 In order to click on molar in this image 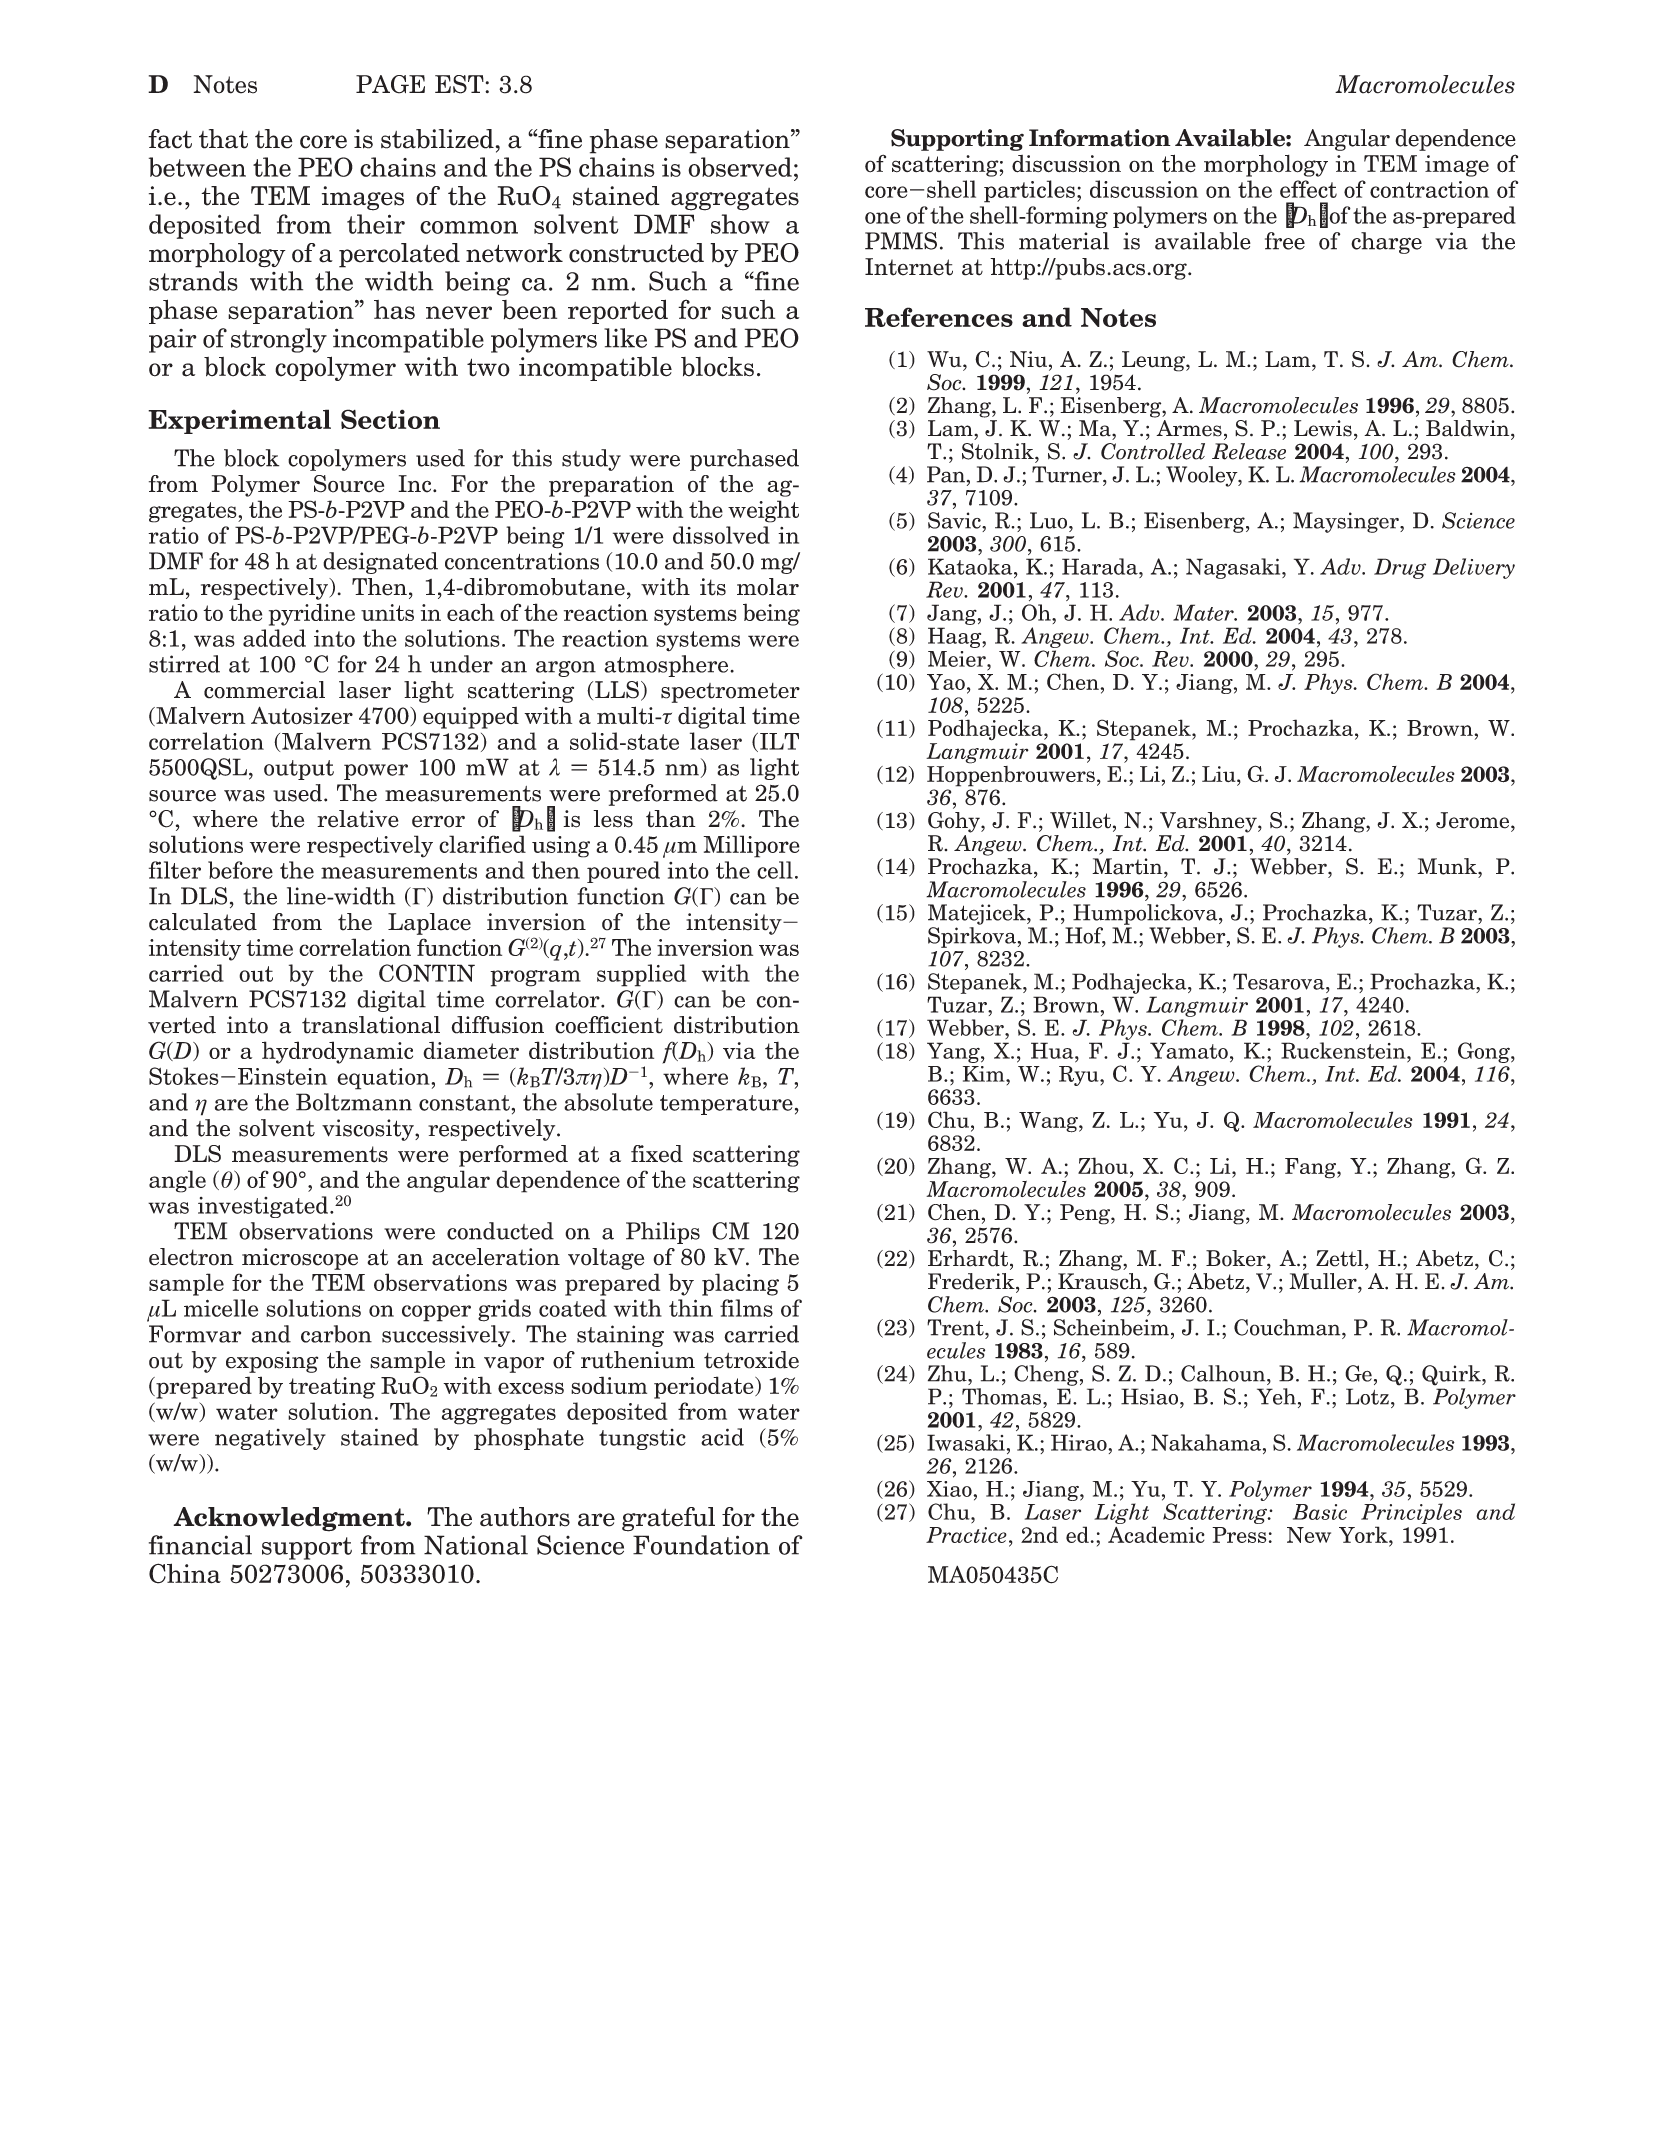, I will do `click(768, 587)`.
